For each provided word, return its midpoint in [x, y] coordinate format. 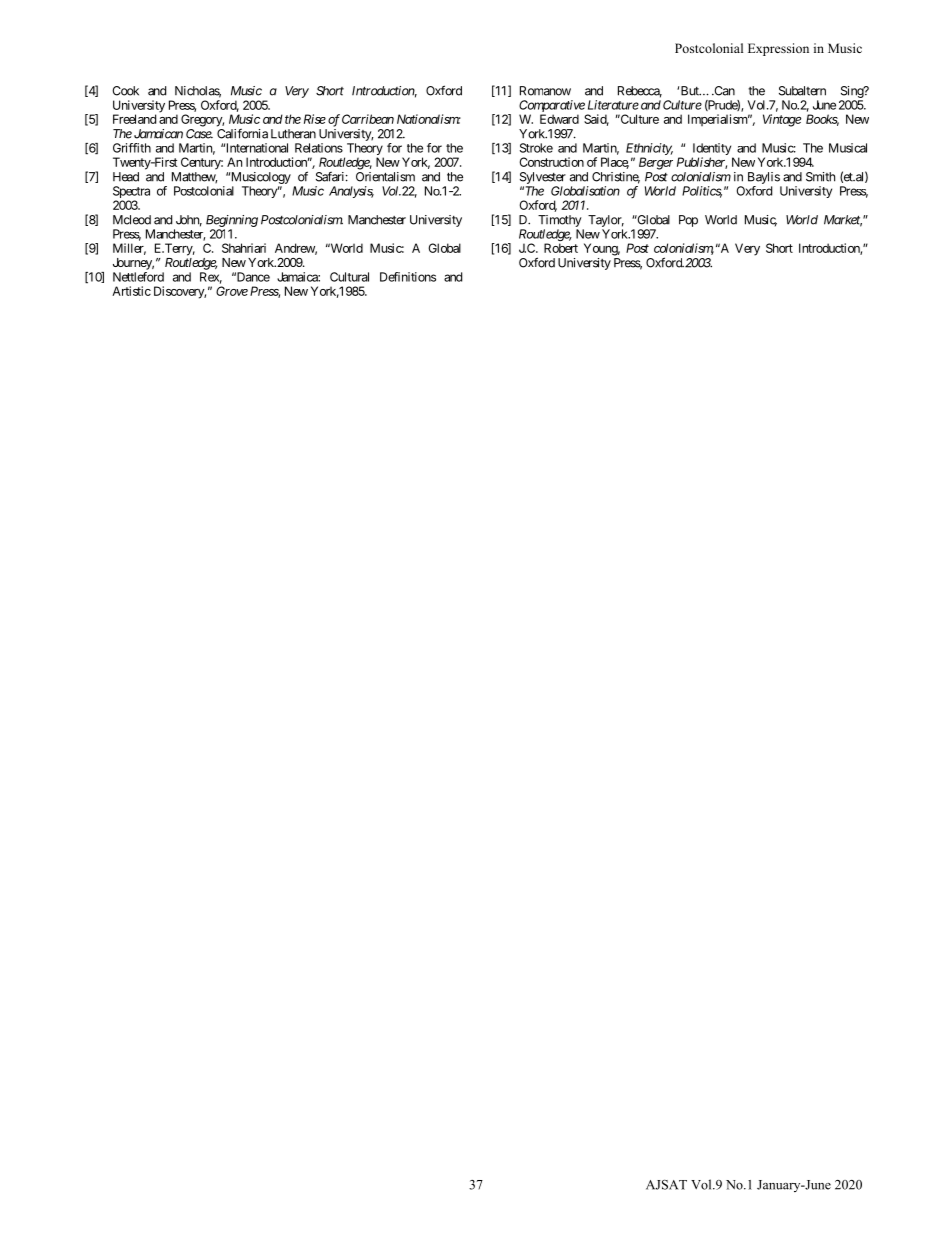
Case [199, 134]
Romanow [545, 91]
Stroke [536, 148]
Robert [561, 248]
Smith [820, 177]
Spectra [131, 193]
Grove [232, 291]
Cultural [349, 277]
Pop [688, 221]
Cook [125, 91]
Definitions [408, 277]
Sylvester [543, 178]
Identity [712, 150]
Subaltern [802, 91]
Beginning [232, 221]
